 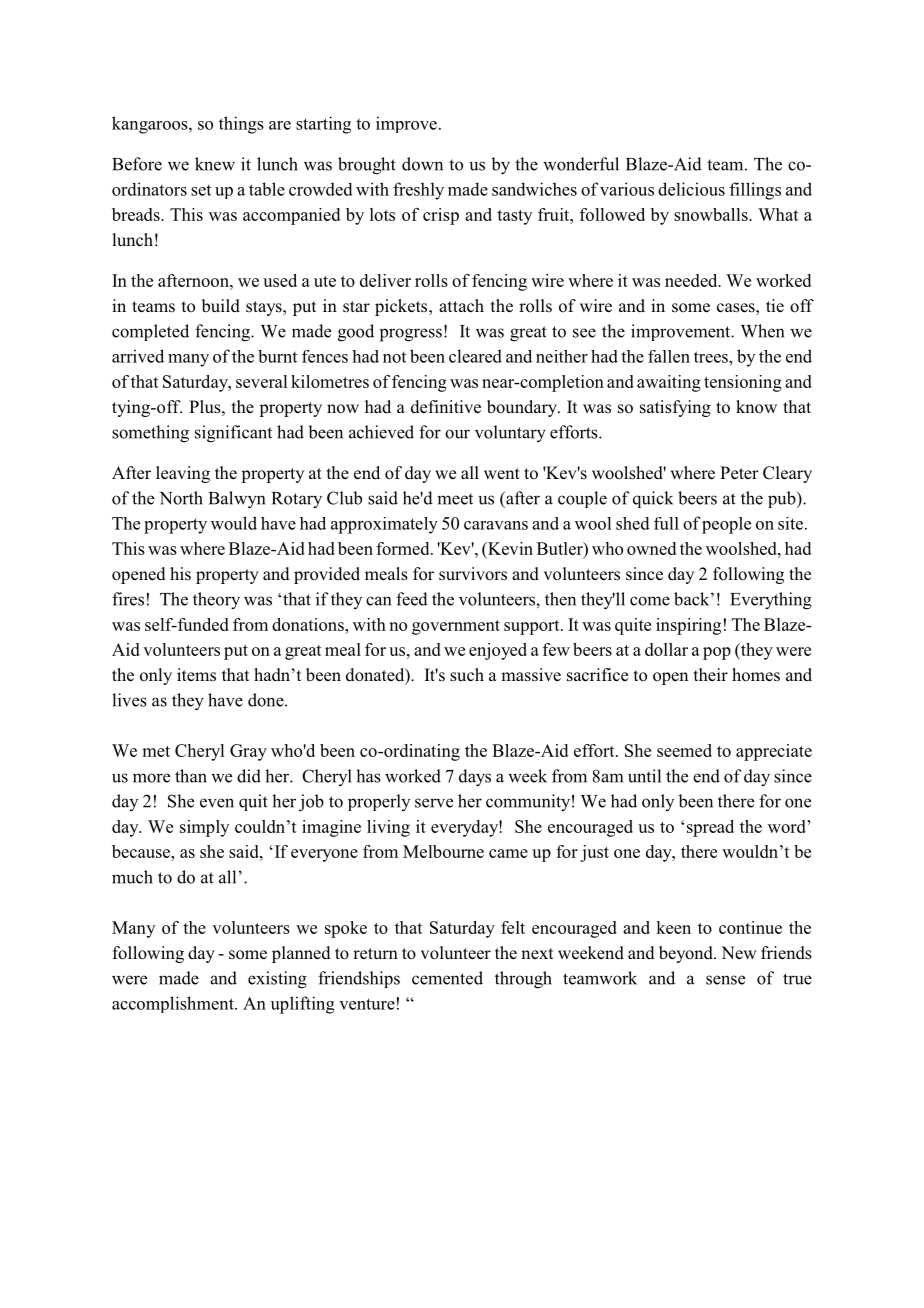 What do you see at coordinates (422, 164) in the image?
I see `down` at bounding box center [422, 164].
